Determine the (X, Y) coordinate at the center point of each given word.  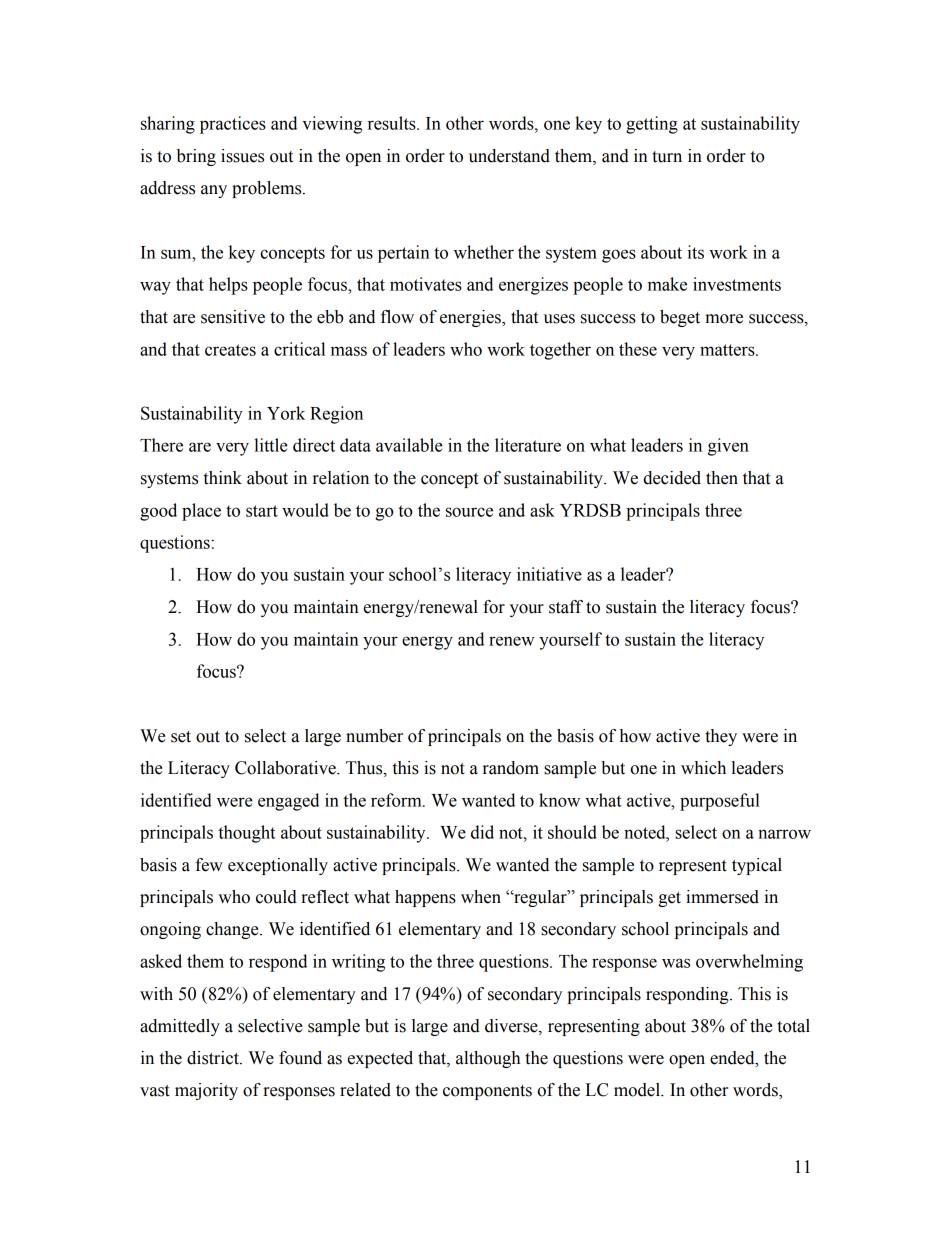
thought (246, 834)
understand (509, 156)
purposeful (720, 802)
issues (242, 156)
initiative (549, 574)
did (482, 832)
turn (667, 157)
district (214, 1058)
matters (728, 350)
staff (566, 607)
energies (471, 318)
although (488, 1059)
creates (230, 350)
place (201, 512)
